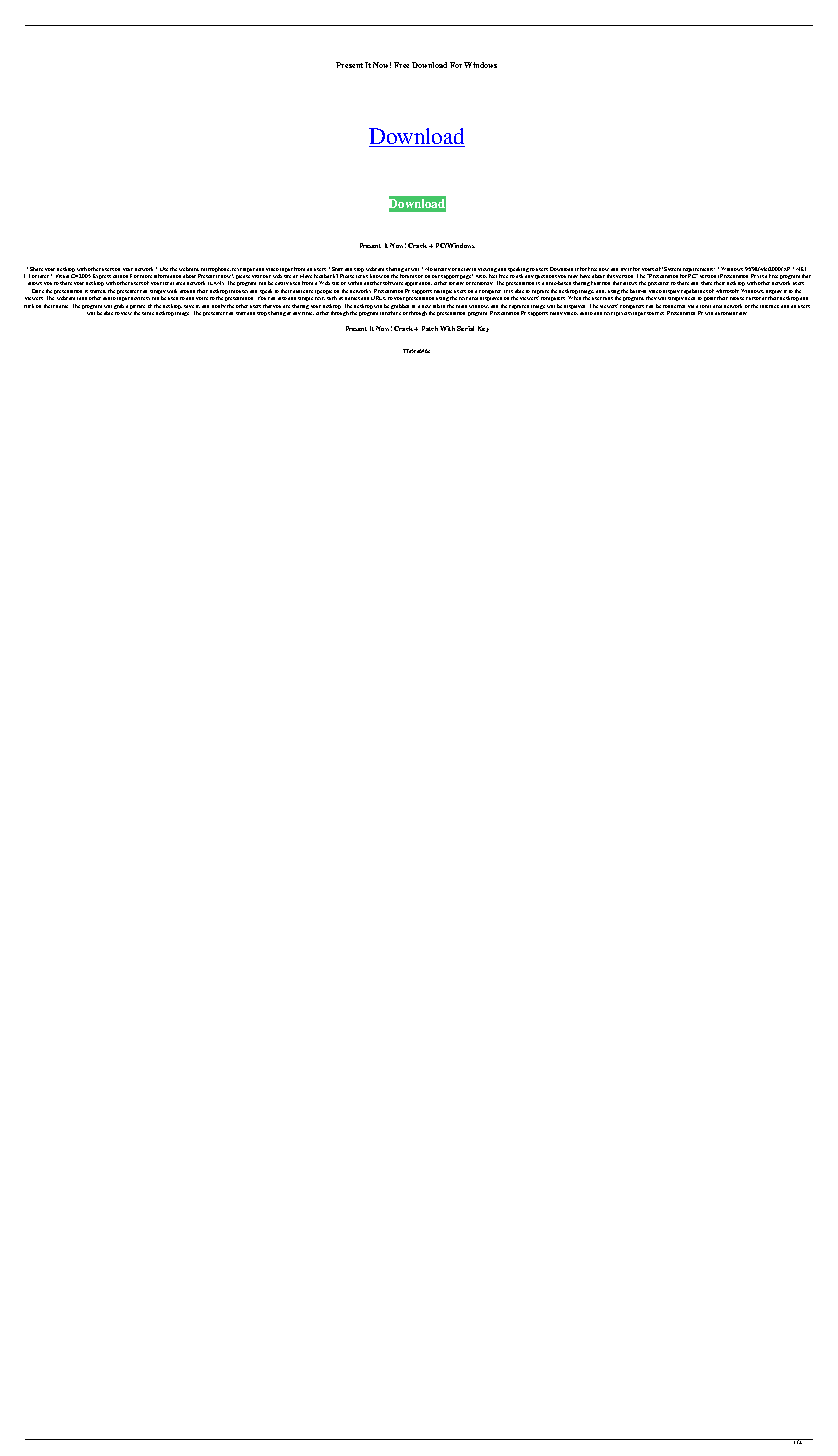 This image has width=838, height=1456. Describe the element at coordinates (430, 328) in the image. I see `Patch` at that location.
